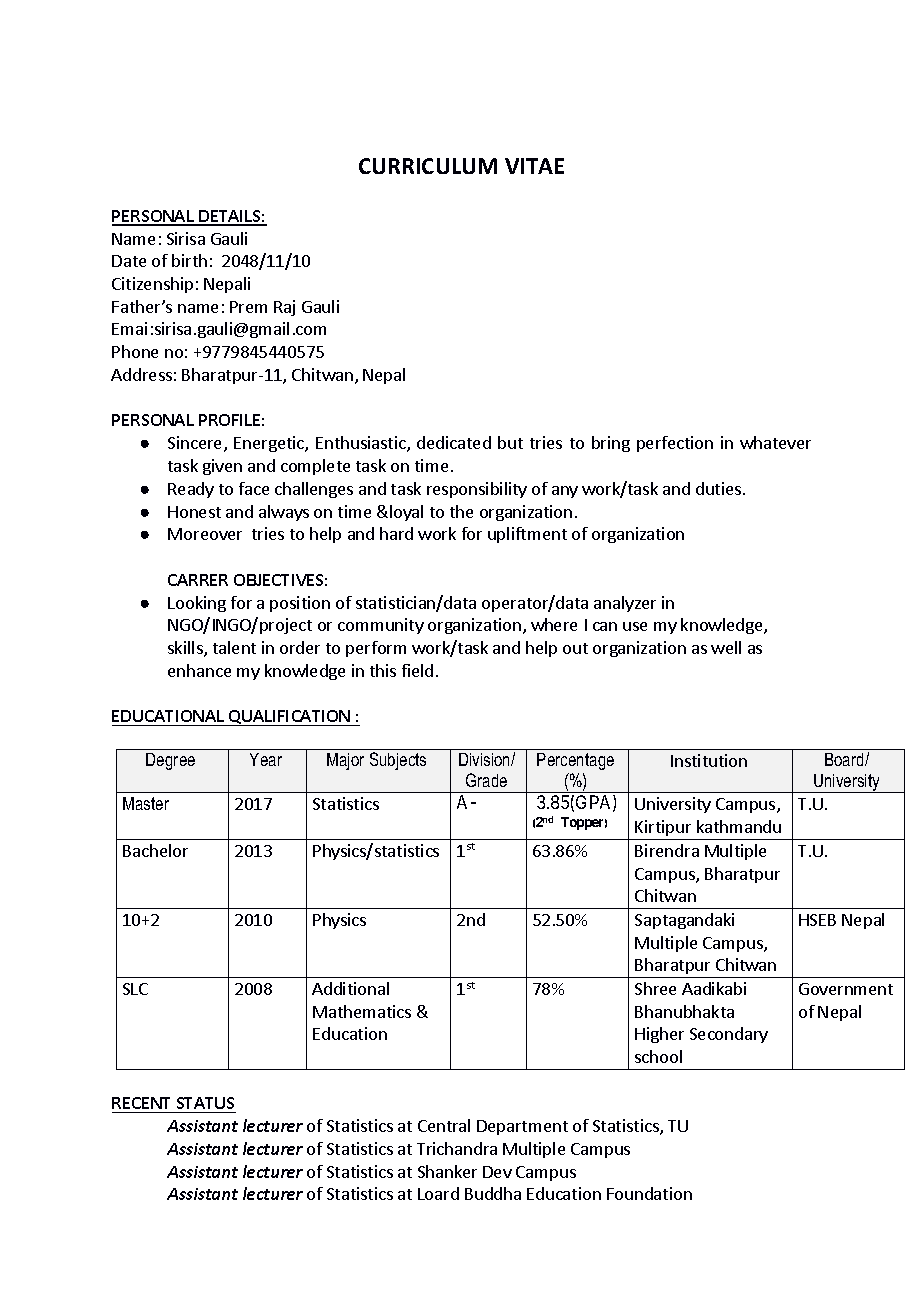 This image has width=924, height=1308. I want to click on birth, so click(189, 260).
